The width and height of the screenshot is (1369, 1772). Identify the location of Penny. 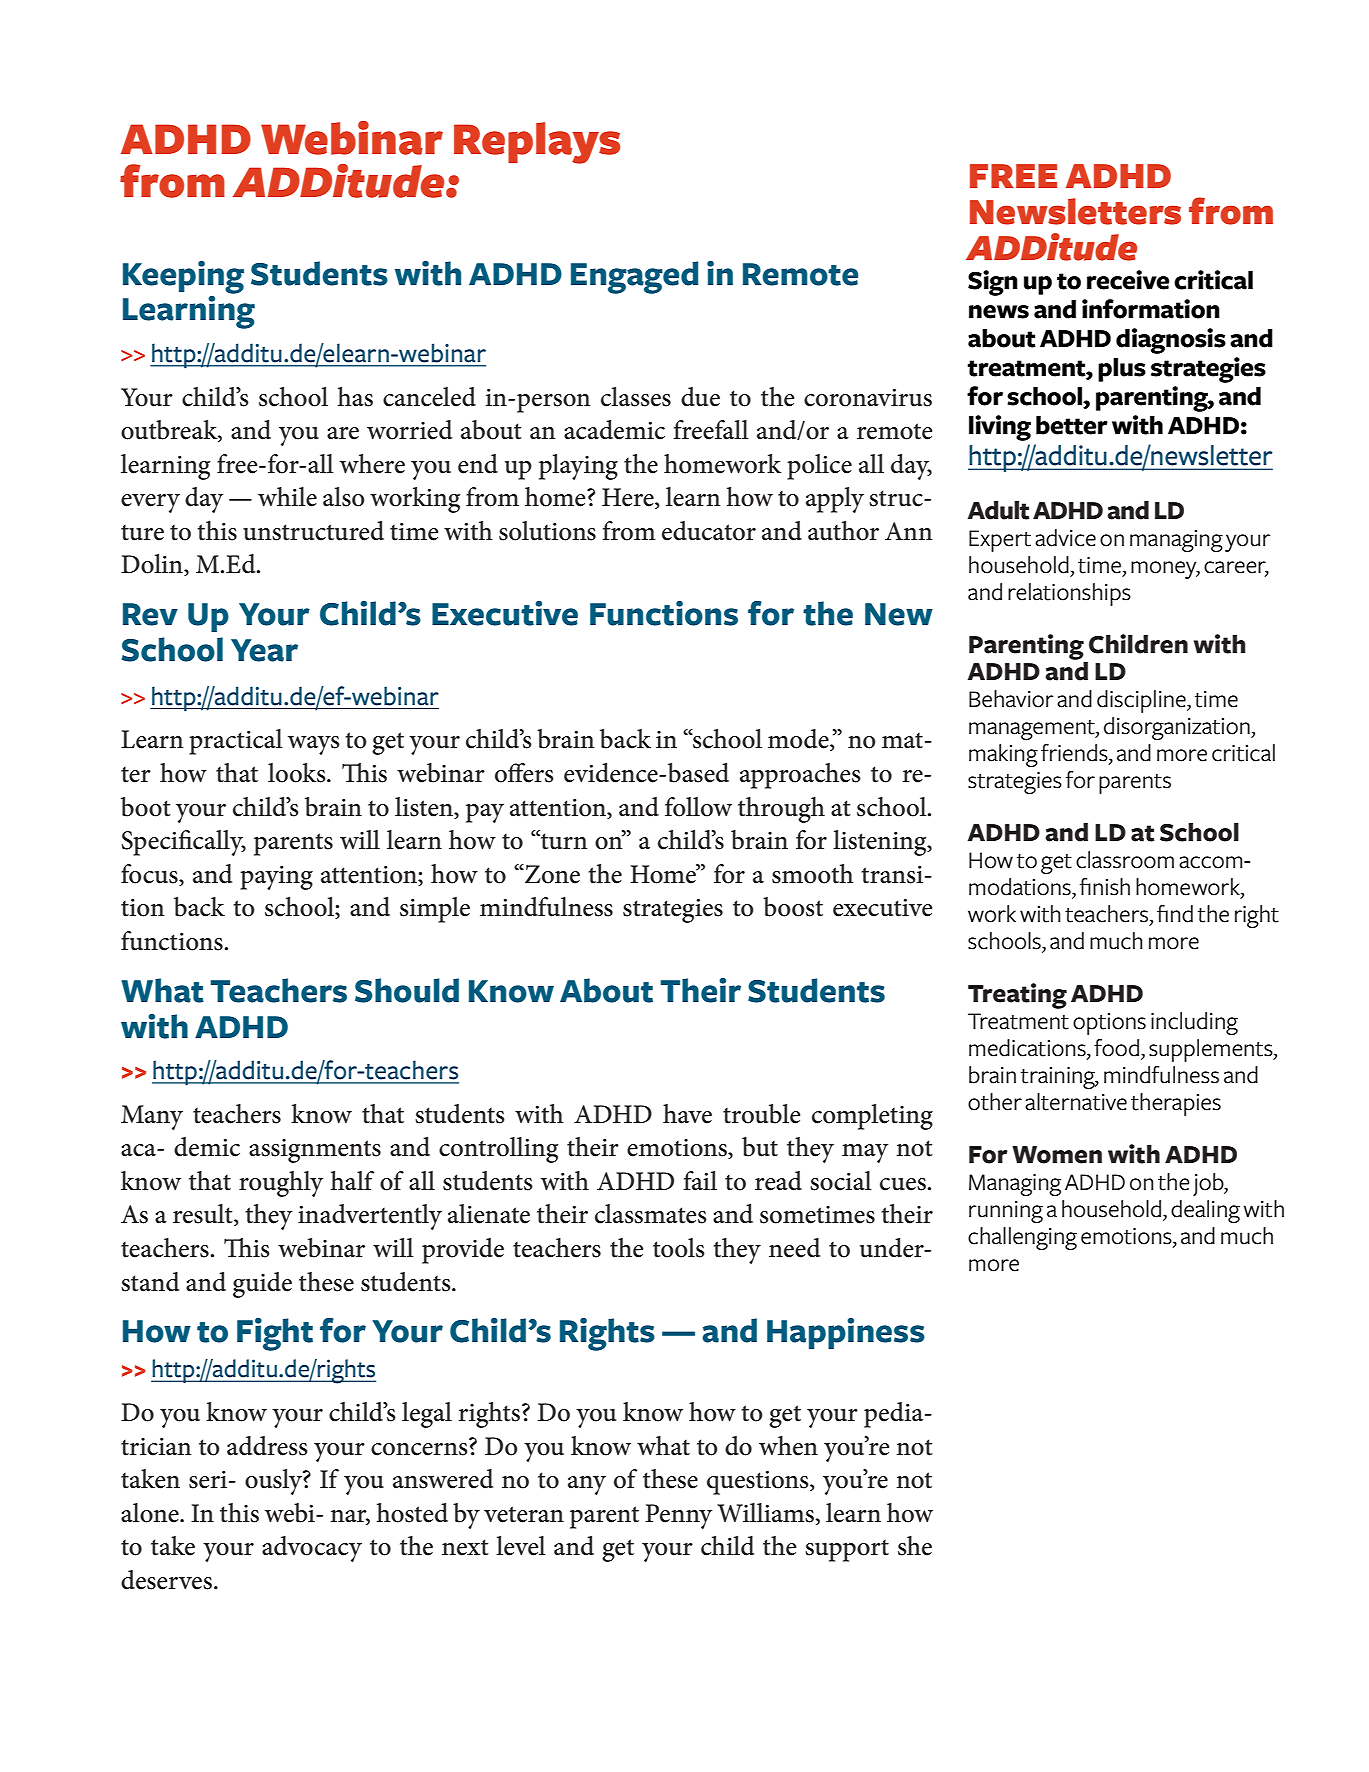
(678, 1516).
